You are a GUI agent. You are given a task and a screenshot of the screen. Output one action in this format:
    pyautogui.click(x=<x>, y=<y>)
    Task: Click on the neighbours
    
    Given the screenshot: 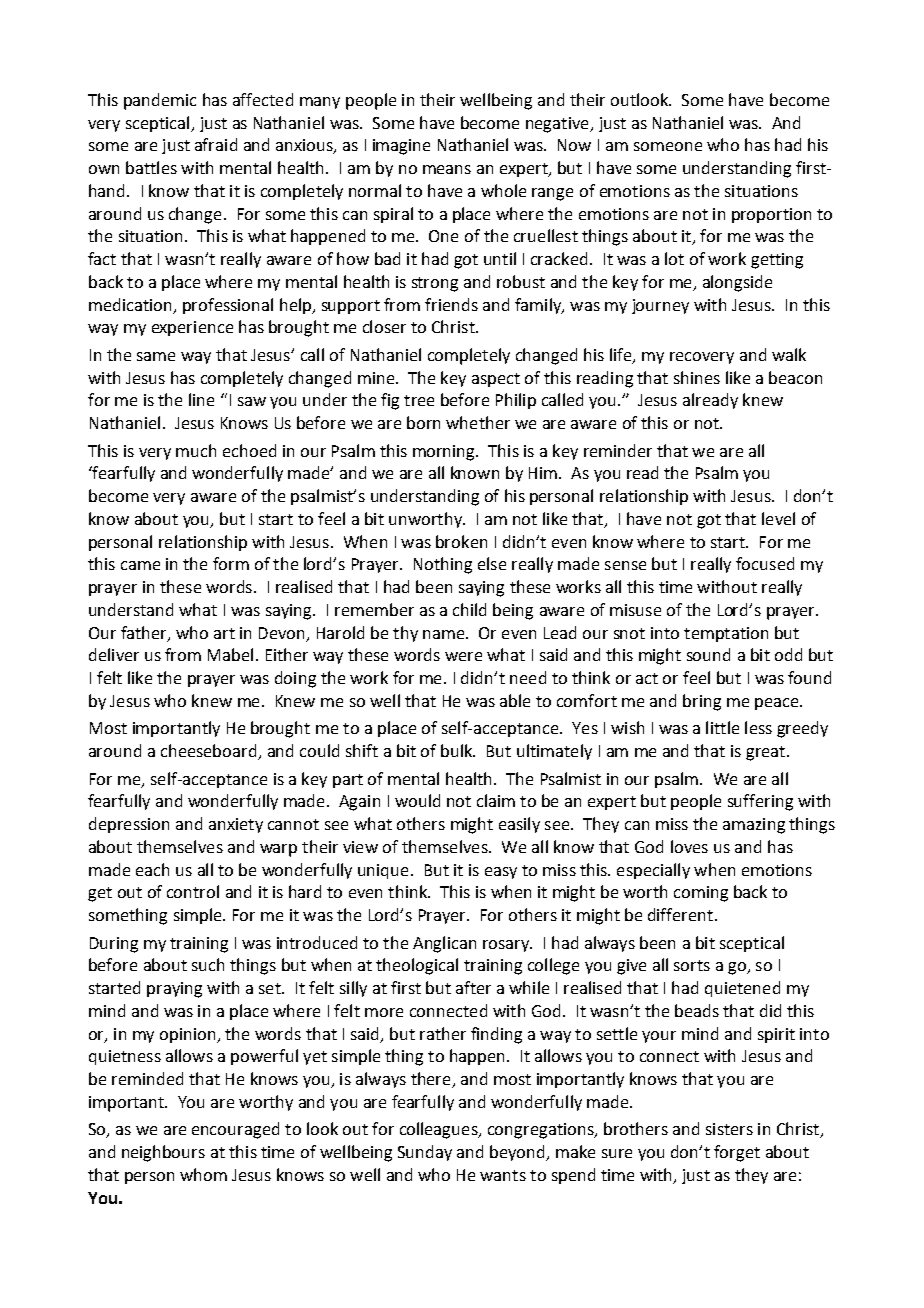 What is the action you would take?
    pyautogui.click(x=163, y=1153)
